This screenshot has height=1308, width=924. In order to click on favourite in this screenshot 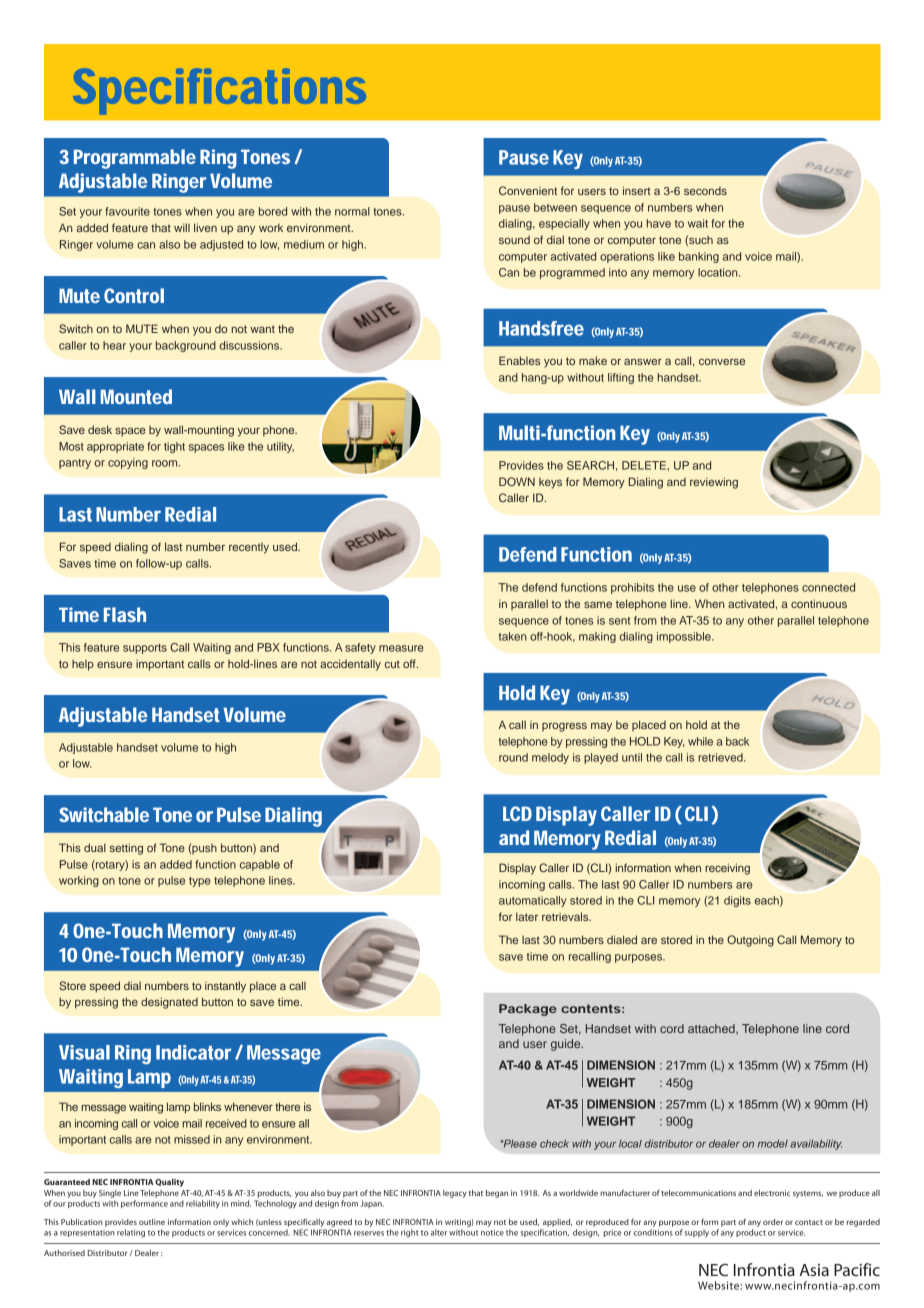, I will do `click(127, 211)`.
